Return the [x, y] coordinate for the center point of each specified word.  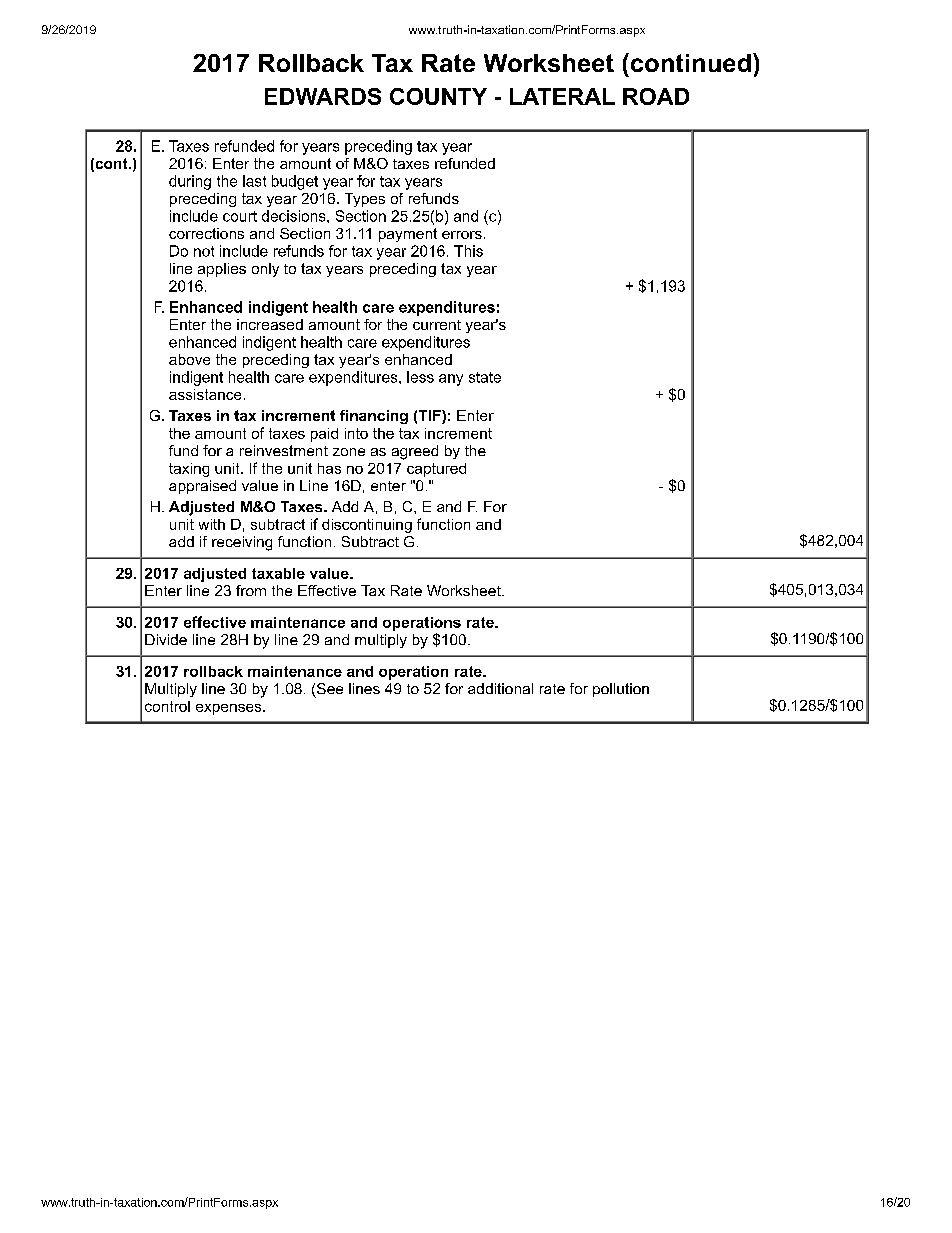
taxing [189, 470]
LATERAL [562, 96]
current [437, 325]
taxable [278, 573]
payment [408, 235]
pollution [621, 690]
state [485, 377]
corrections [206, 233]
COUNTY [438, 96]
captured [436, 470]
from [251, 590]
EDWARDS [323, 96]
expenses [230, 709]
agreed [415, 452]
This [468, 251]
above [189, 359]
